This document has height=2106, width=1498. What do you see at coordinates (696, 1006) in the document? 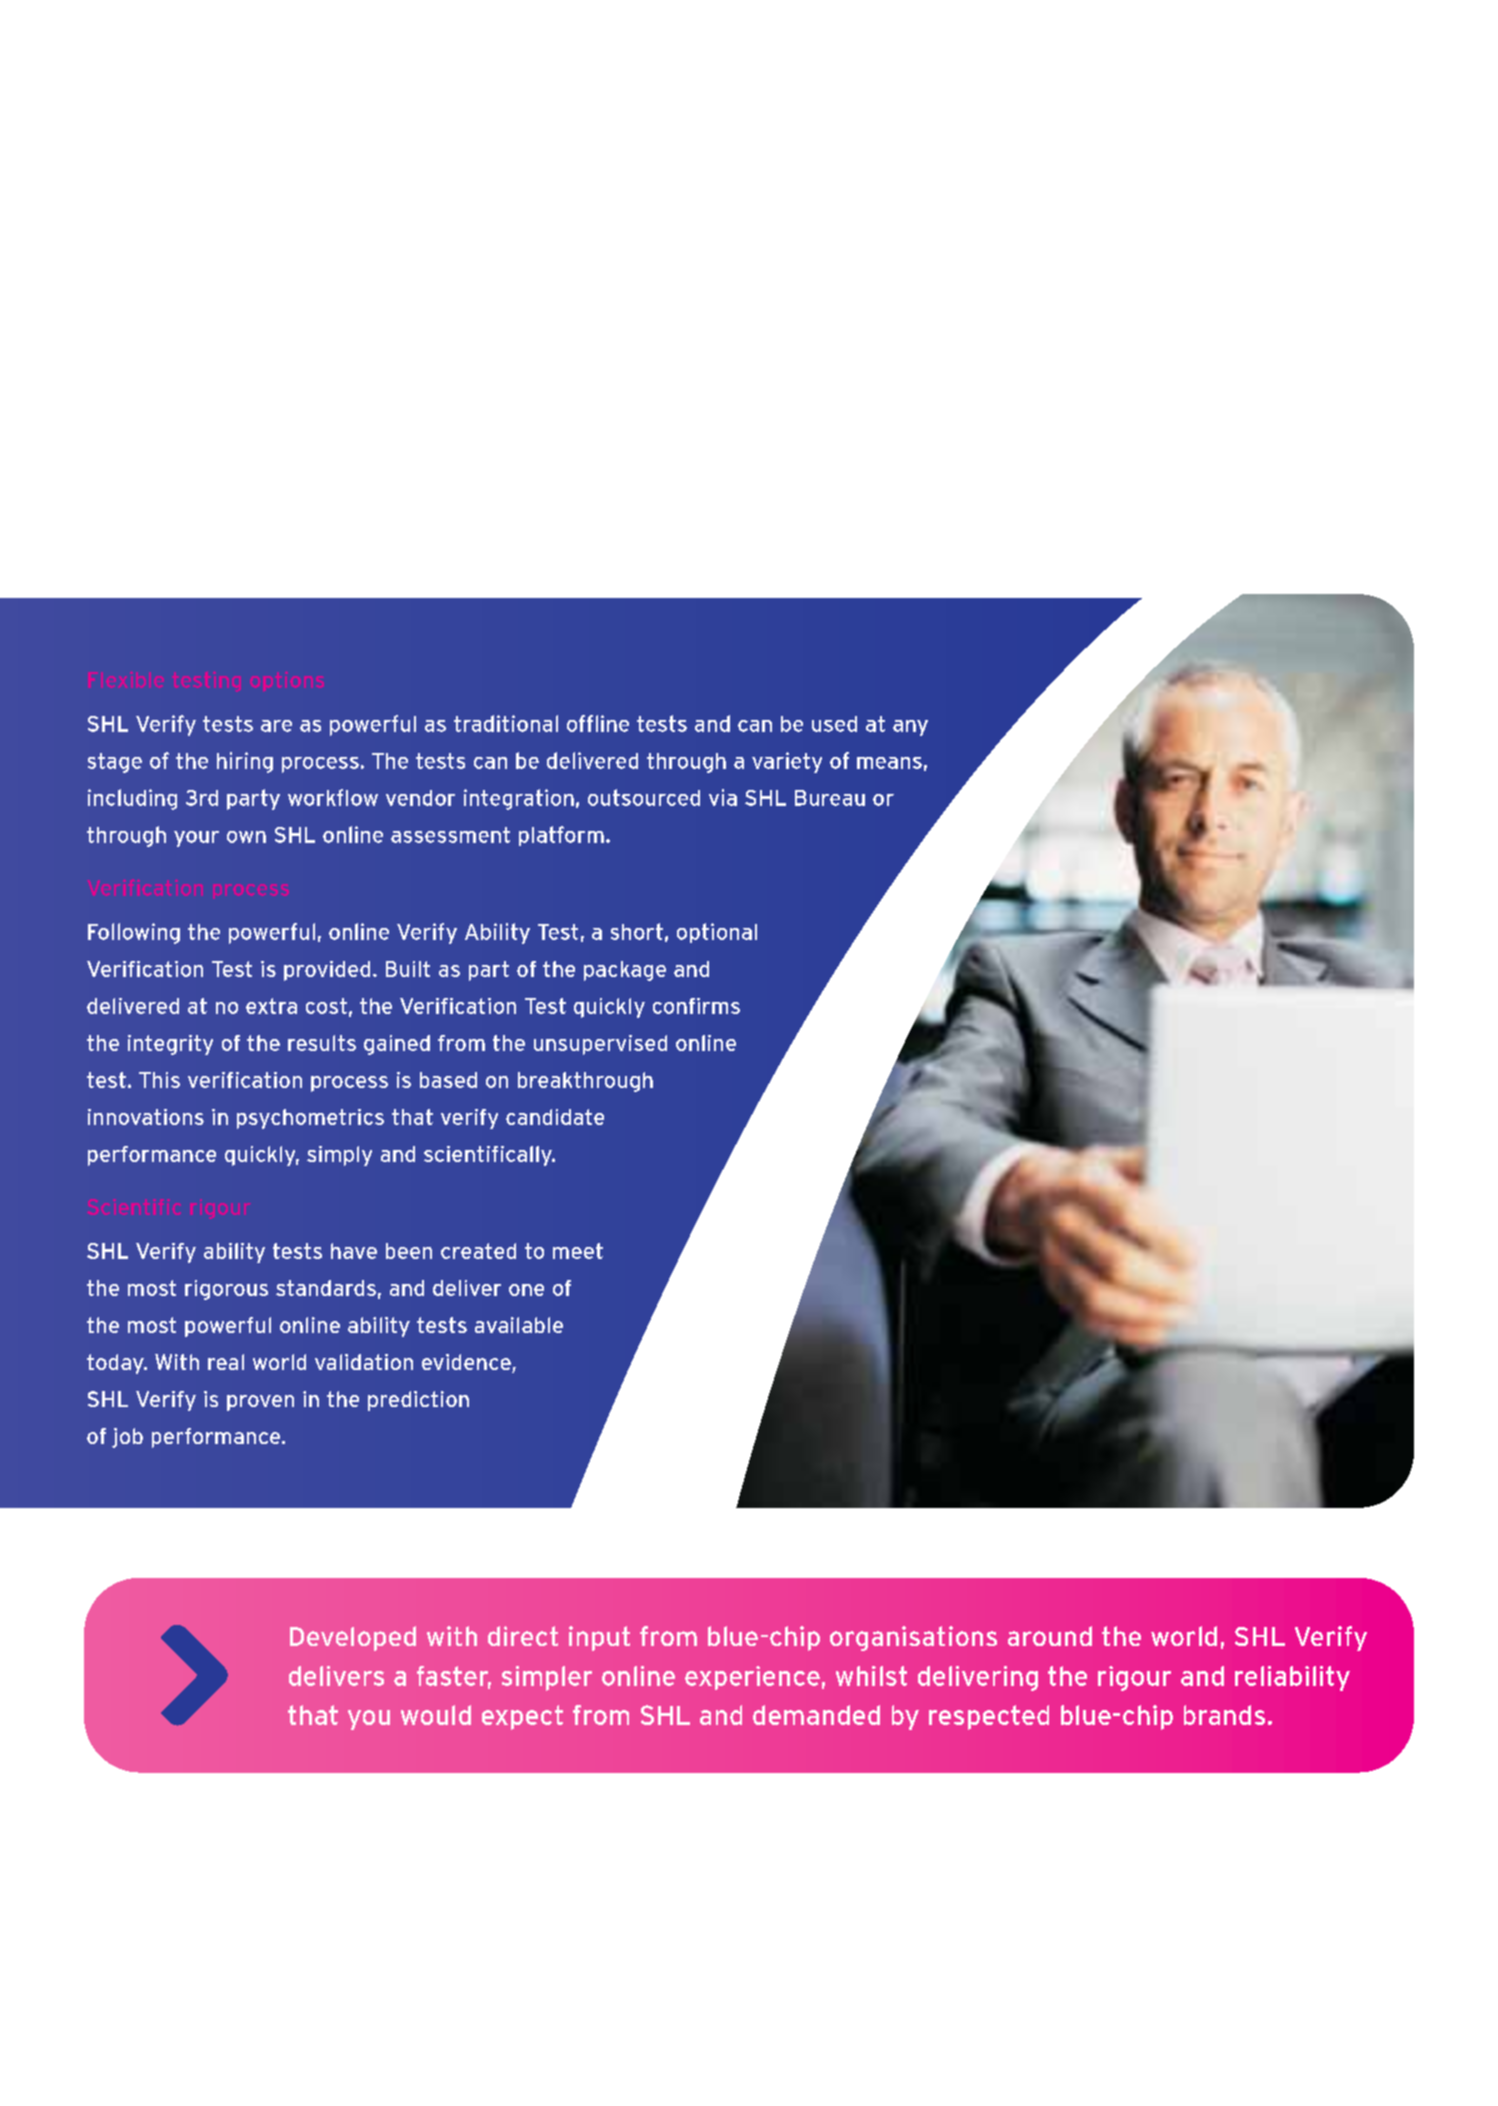
I see `confirms` at bounding box center [696, 1006].
